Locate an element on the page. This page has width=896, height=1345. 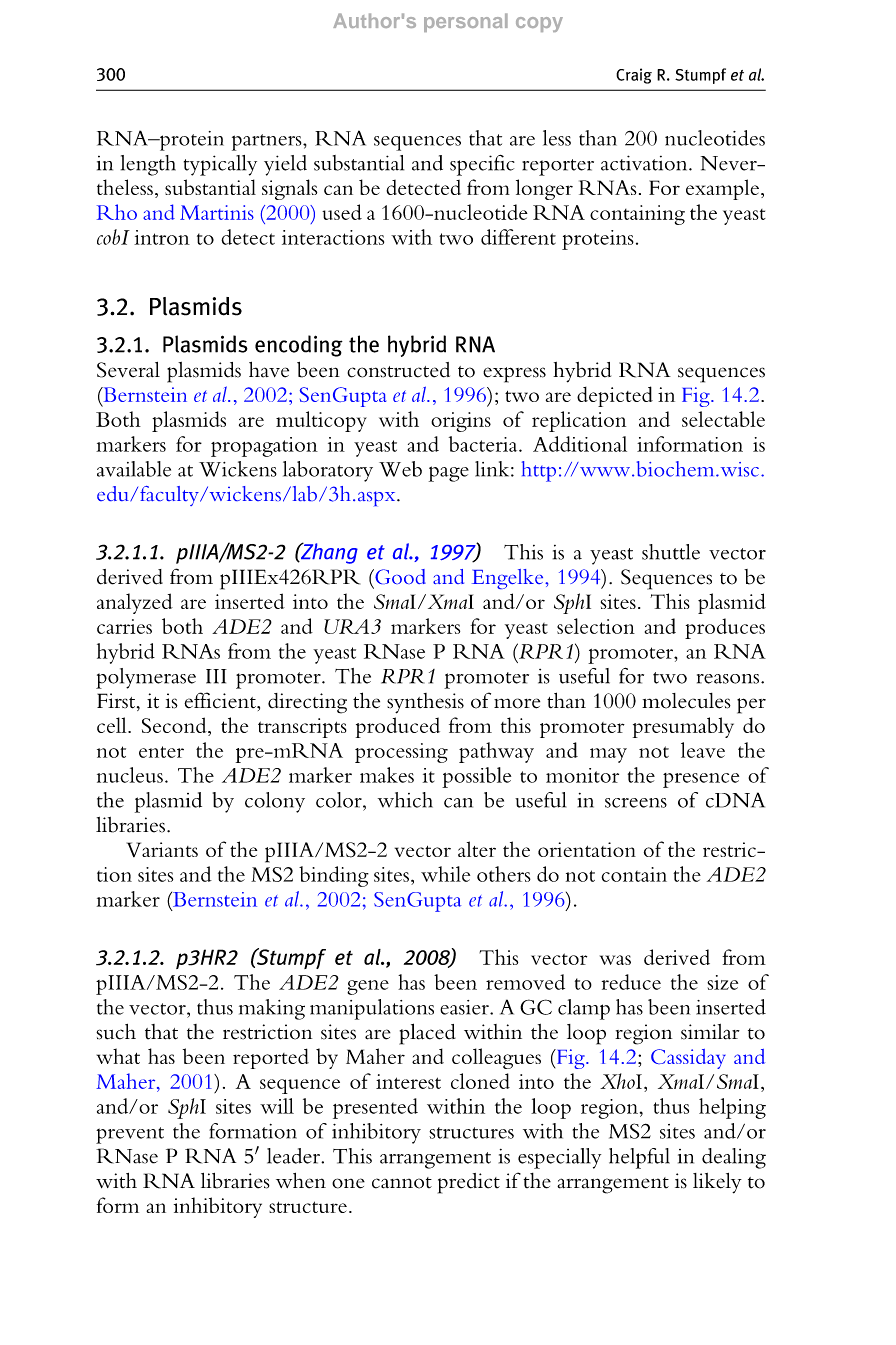
shuttle is located at coordinates (671, 552).
